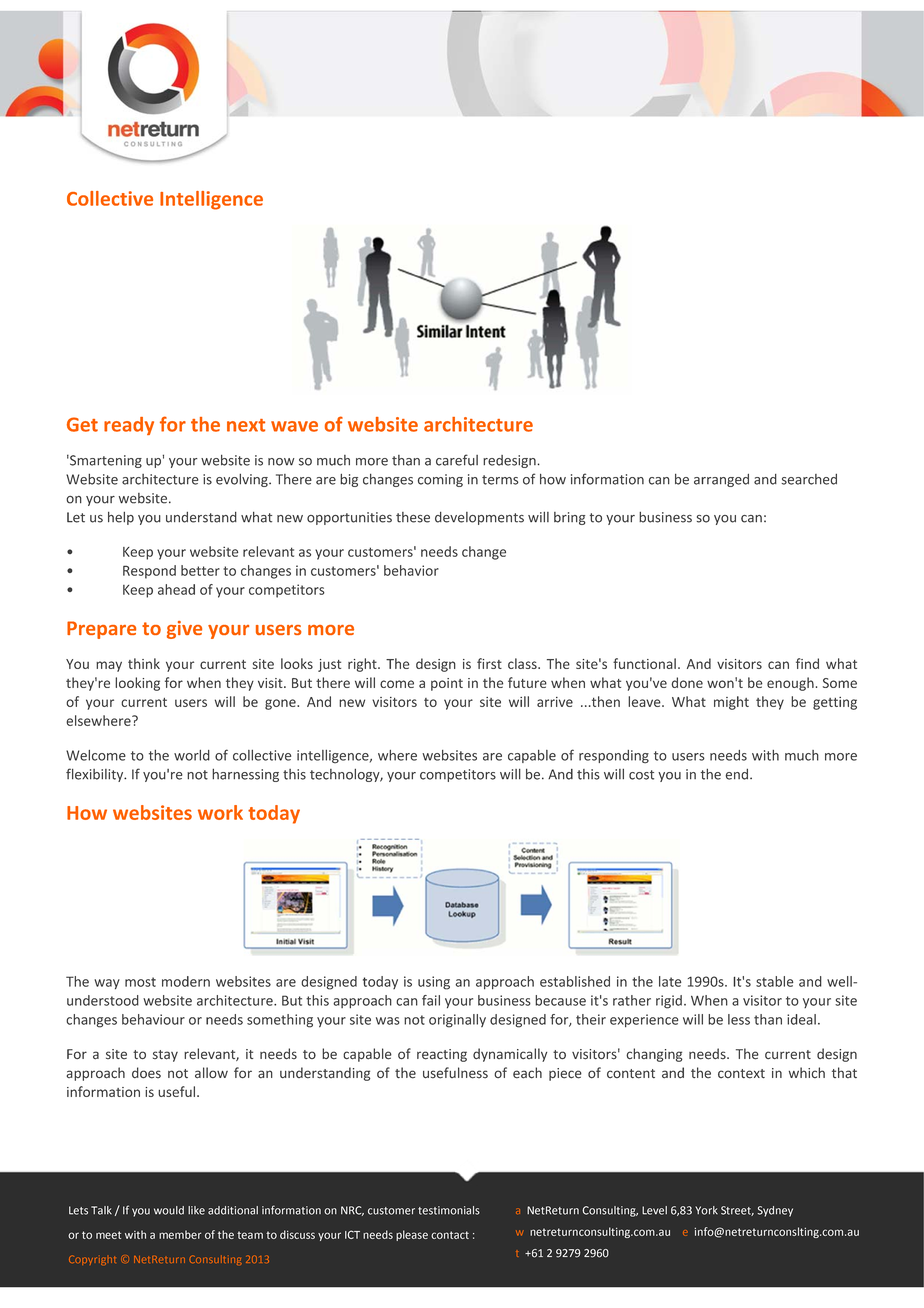  Describe the element at coordinates (129, 426) in the screenshot. I see `ready` at that location.
